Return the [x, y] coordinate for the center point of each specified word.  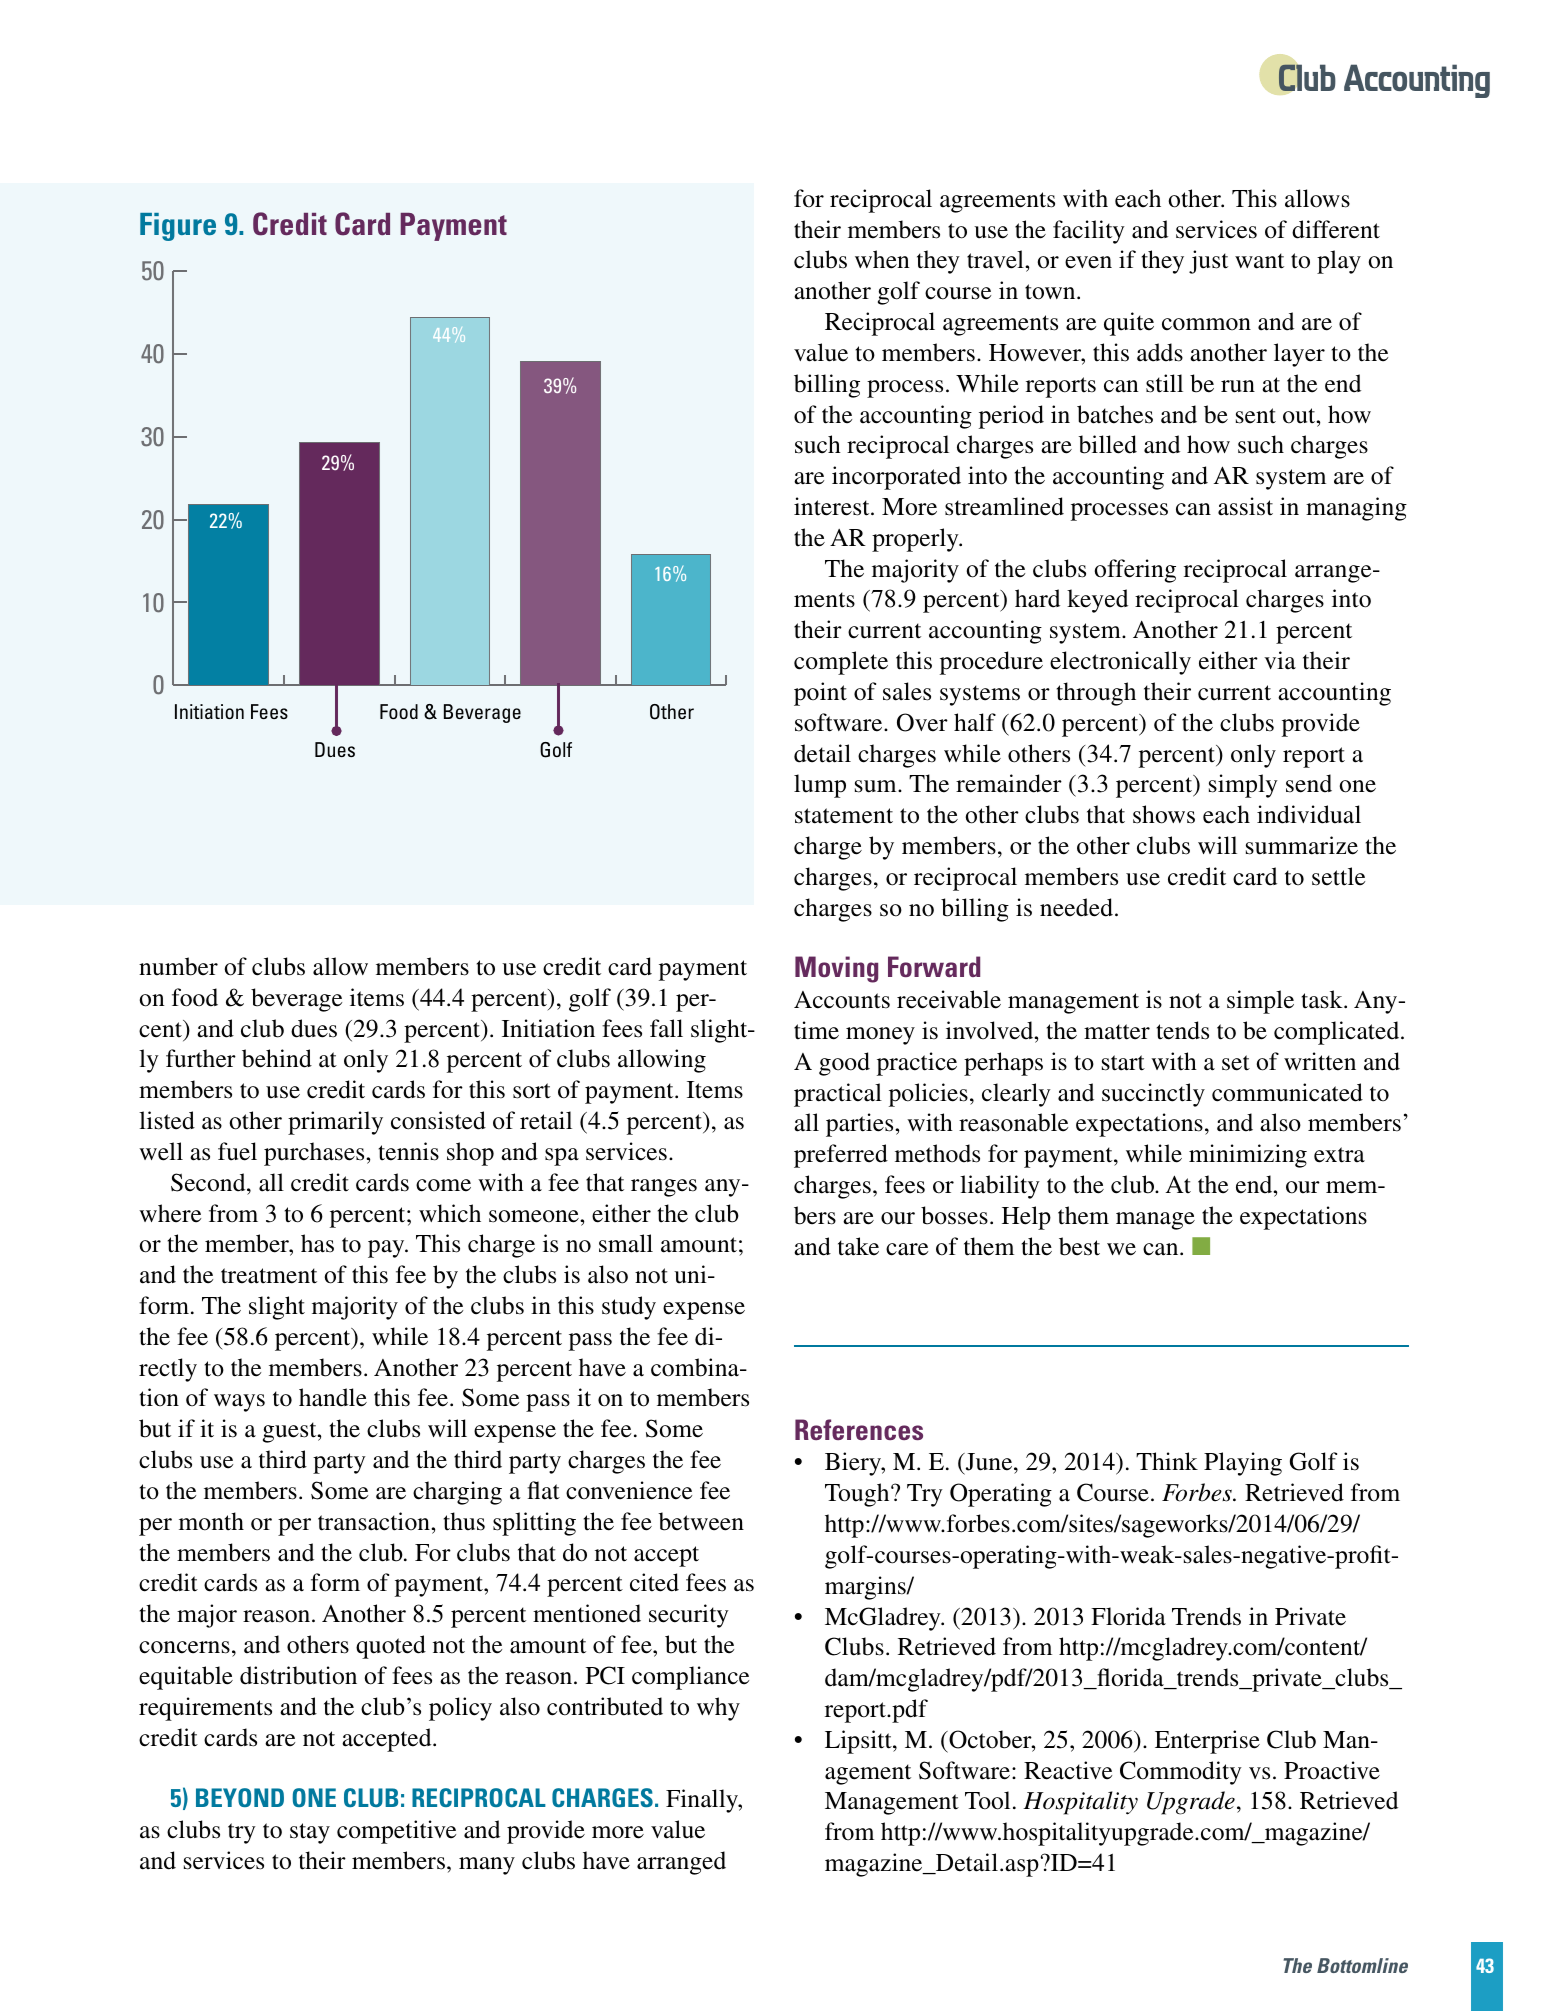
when [882, 259]
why [718, 1709]
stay [310, 1833]
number [178, 966]
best [1079, 1246]
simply [1243, 786]
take [858, 1246]
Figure [178, 227]
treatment [269, 1276]
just [1208, 262]
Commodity [1181, 1773]
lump [820, 786]
